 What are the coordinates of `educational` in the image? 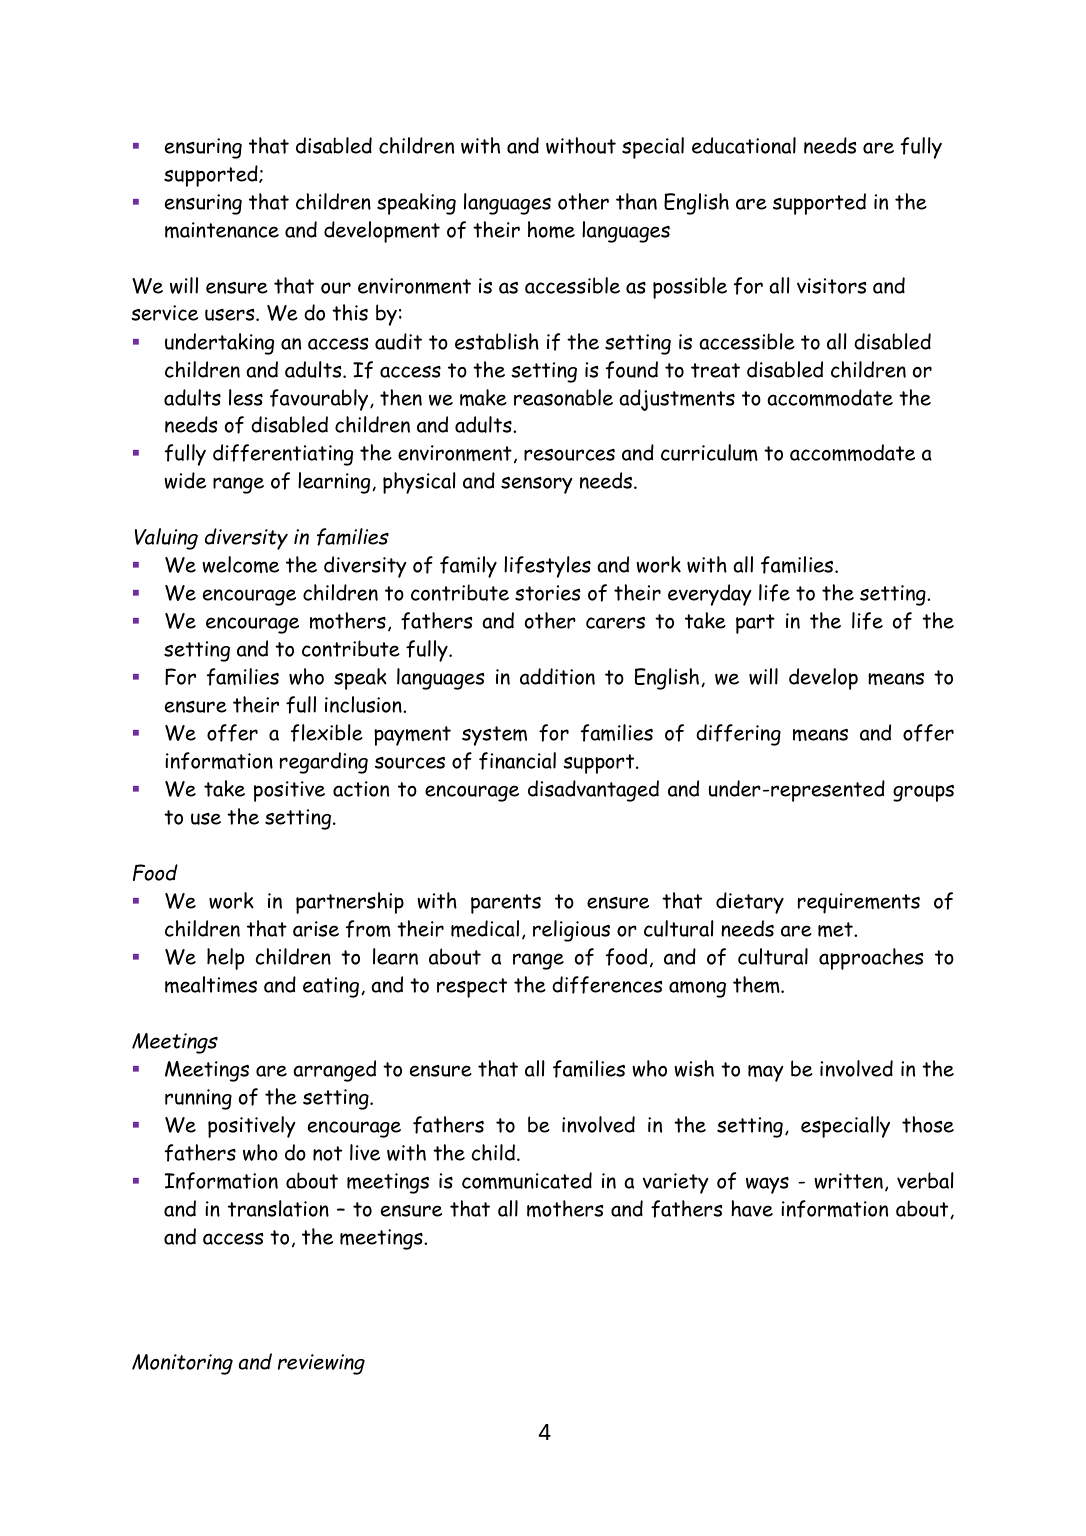 It's located at (744, 145).
